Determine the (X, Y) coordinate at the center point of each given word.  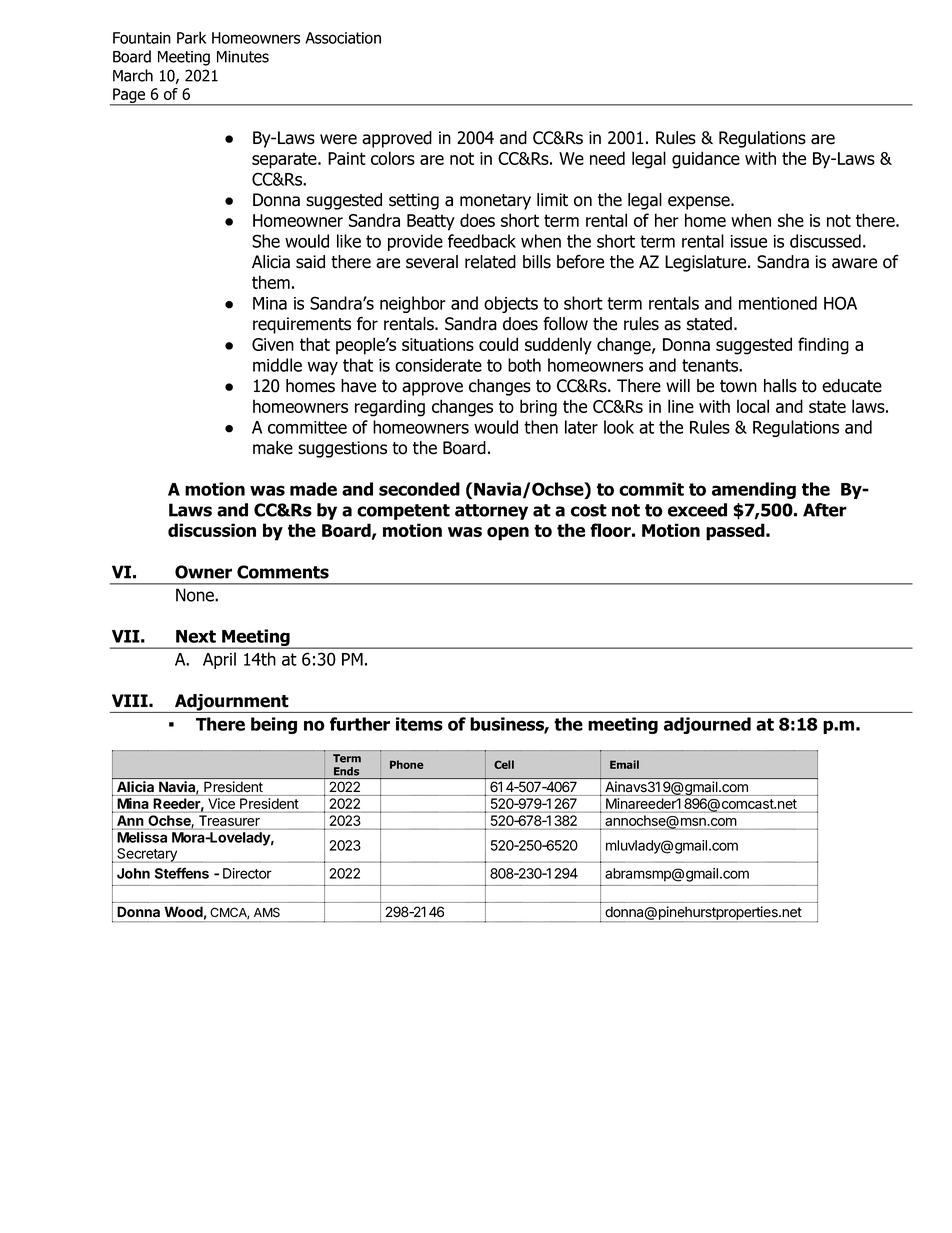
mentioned (778, 303)
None (196, 595)
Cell (504, 764)
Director (247, 873)
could (498, 344)
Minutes (243, 57)
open (508, 534)
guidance (706, 160)
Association (343, 38)
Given (273, 344)
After (825, 510)
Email (624, 764)
